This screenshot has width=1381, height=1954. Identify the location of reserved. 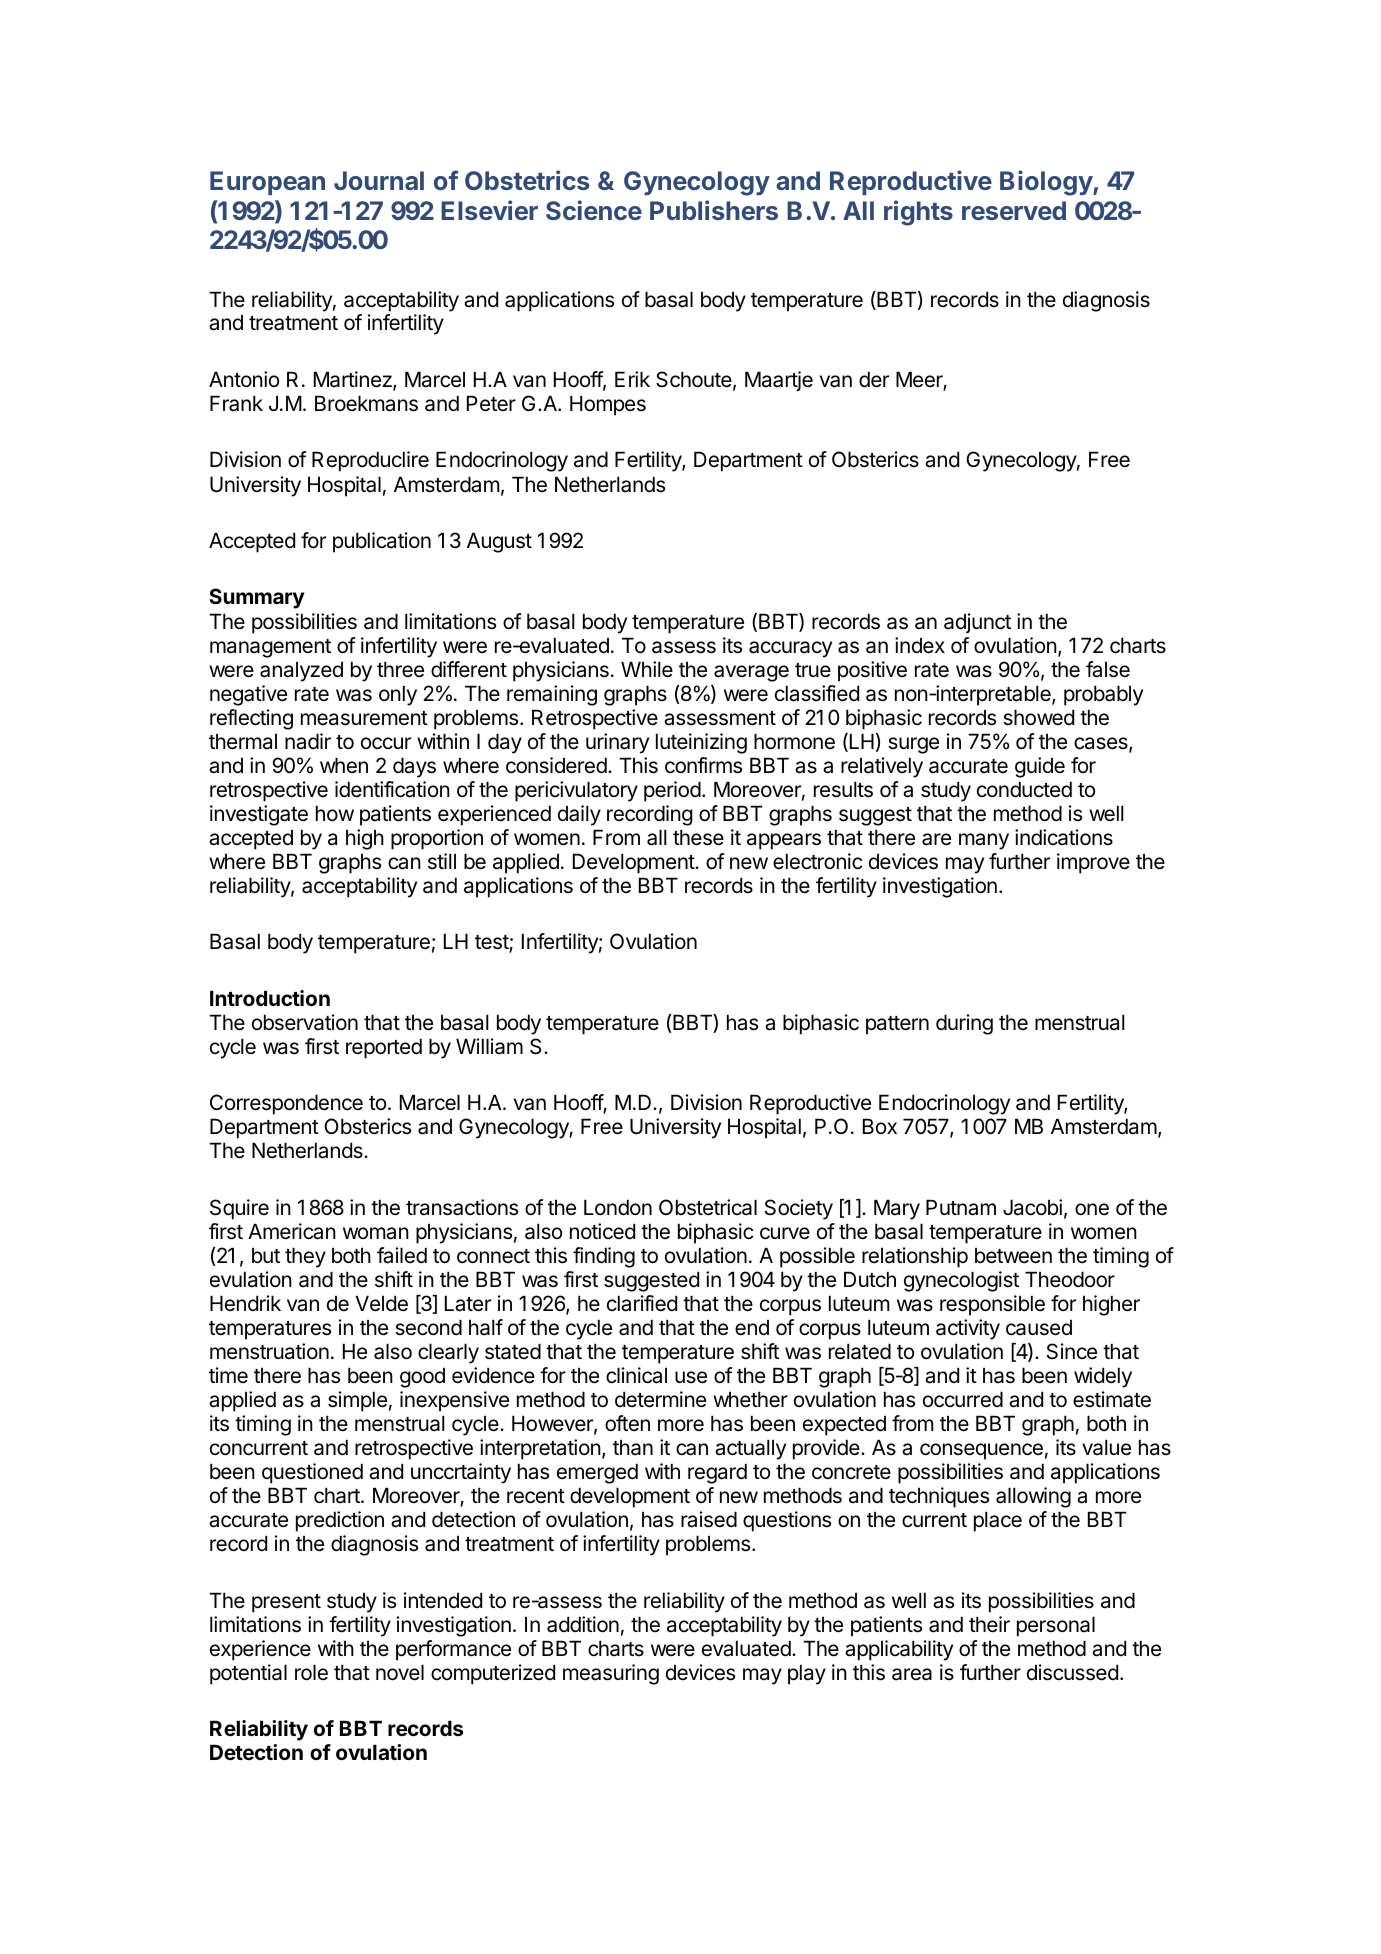
(1014, 210).
